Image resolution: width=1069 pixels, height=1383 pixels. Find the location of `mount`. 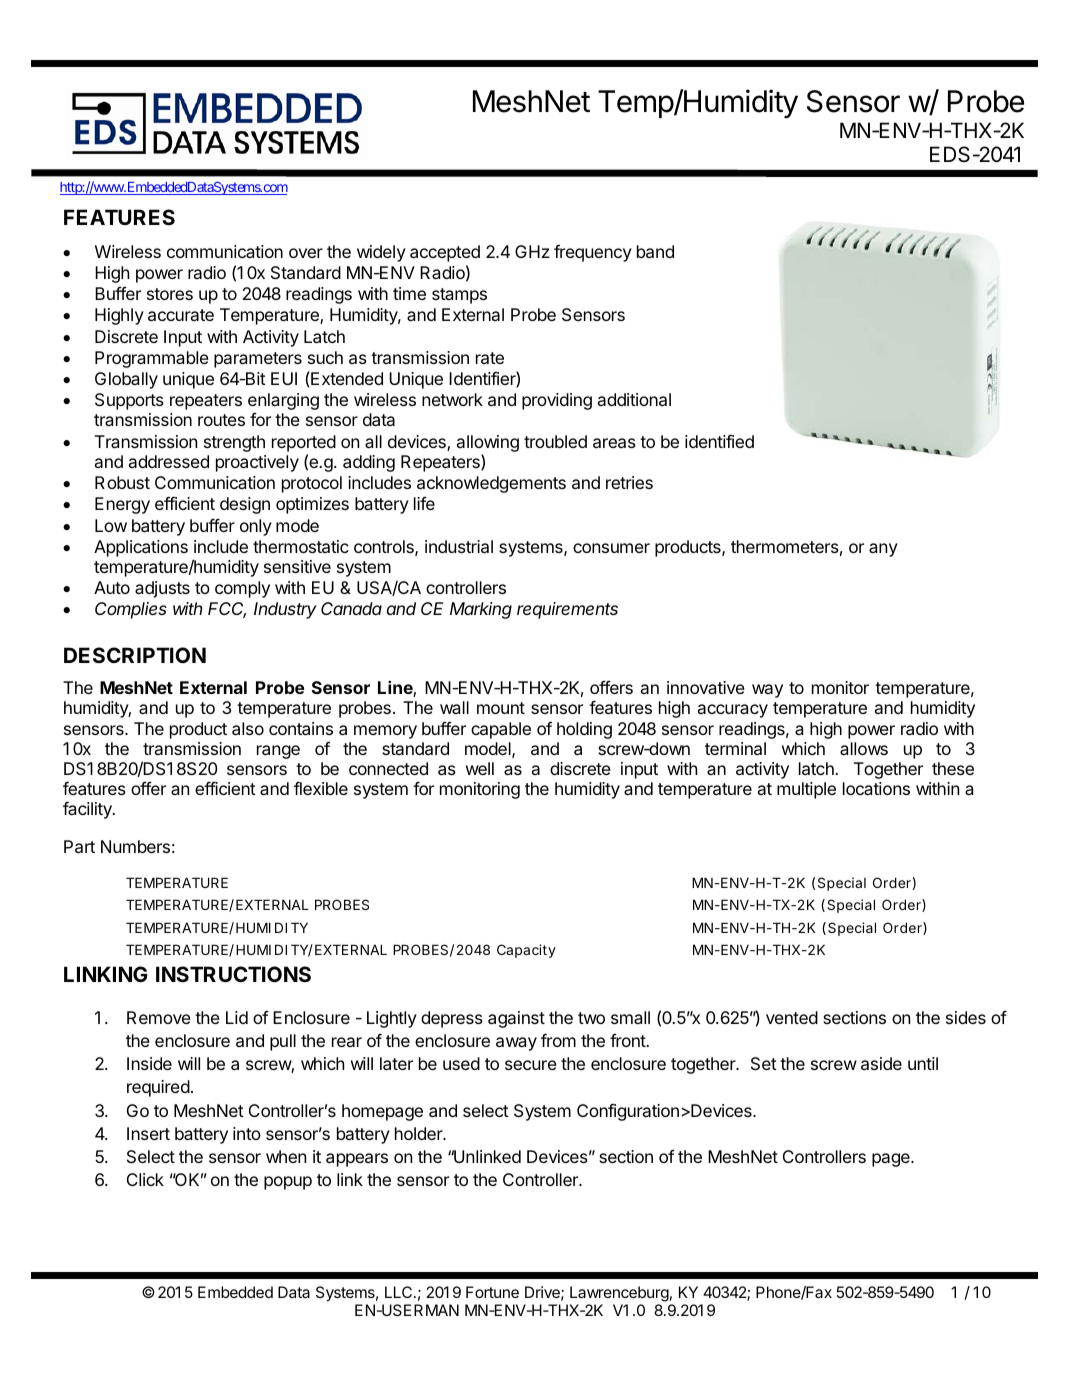

mount is located at coordinates (501, 708).
